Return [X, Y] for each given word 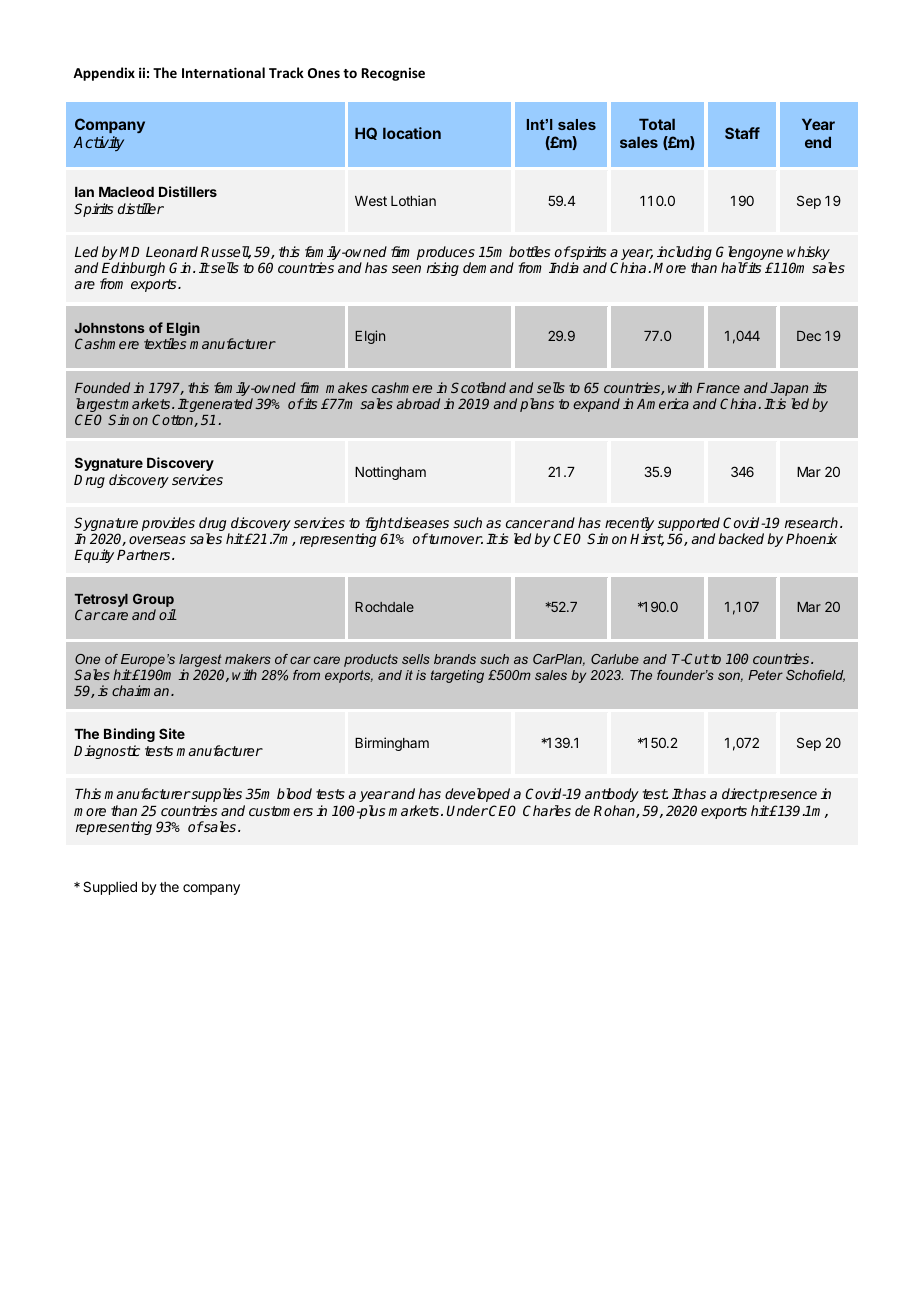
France [718, 388]
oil [168, 614]
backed [741, 538]
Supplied [110, 888]
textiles [165, 343]
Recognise [393, 74]
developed [477, 795]
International [223, 72]
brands [455, 659]
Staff [742, 133]
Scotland [478, 387]
